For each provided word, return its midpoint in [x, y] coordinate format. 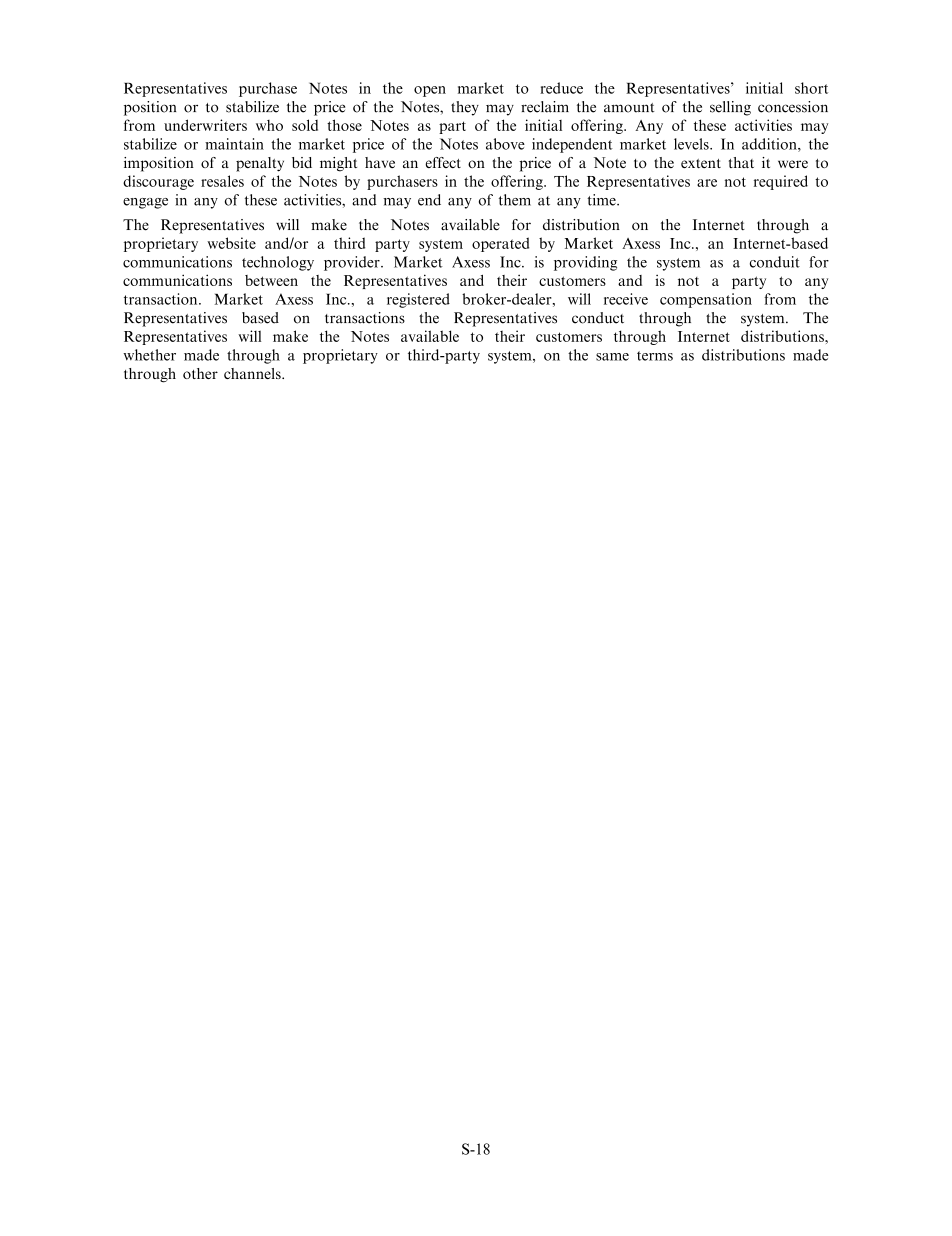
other [200, 373]
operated [500, 244]
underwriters [205, 125]
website [231, 243]
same [612, 357]
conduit [775, 262]
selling [730, 108]
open [430, 91]
